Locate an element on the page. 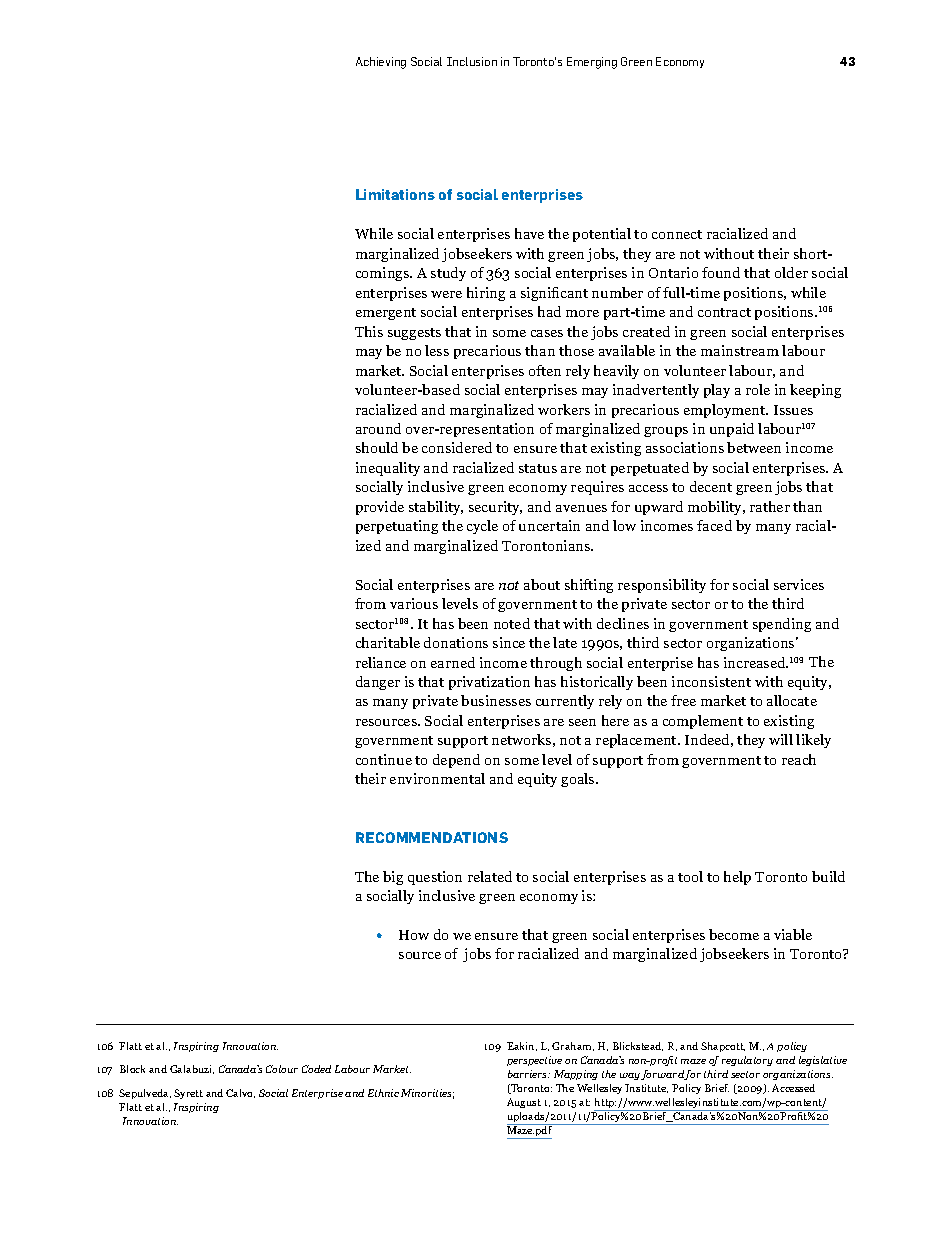 The width and height of the document is (952, 1233). about is located at coordinates (542, 584).
